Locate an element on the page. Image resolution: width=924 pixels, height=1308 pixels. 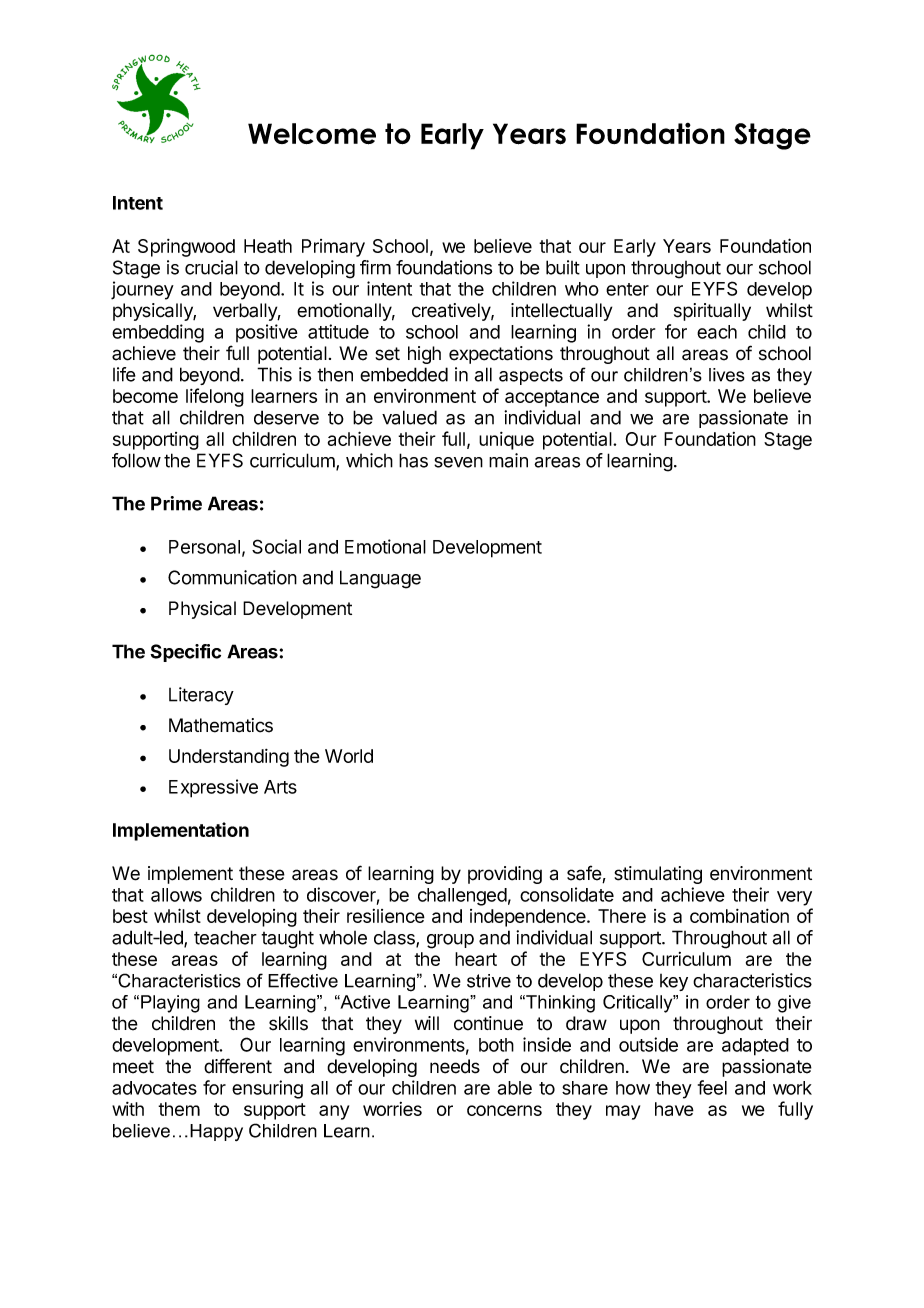
main is located at coordinates (508, 460).
